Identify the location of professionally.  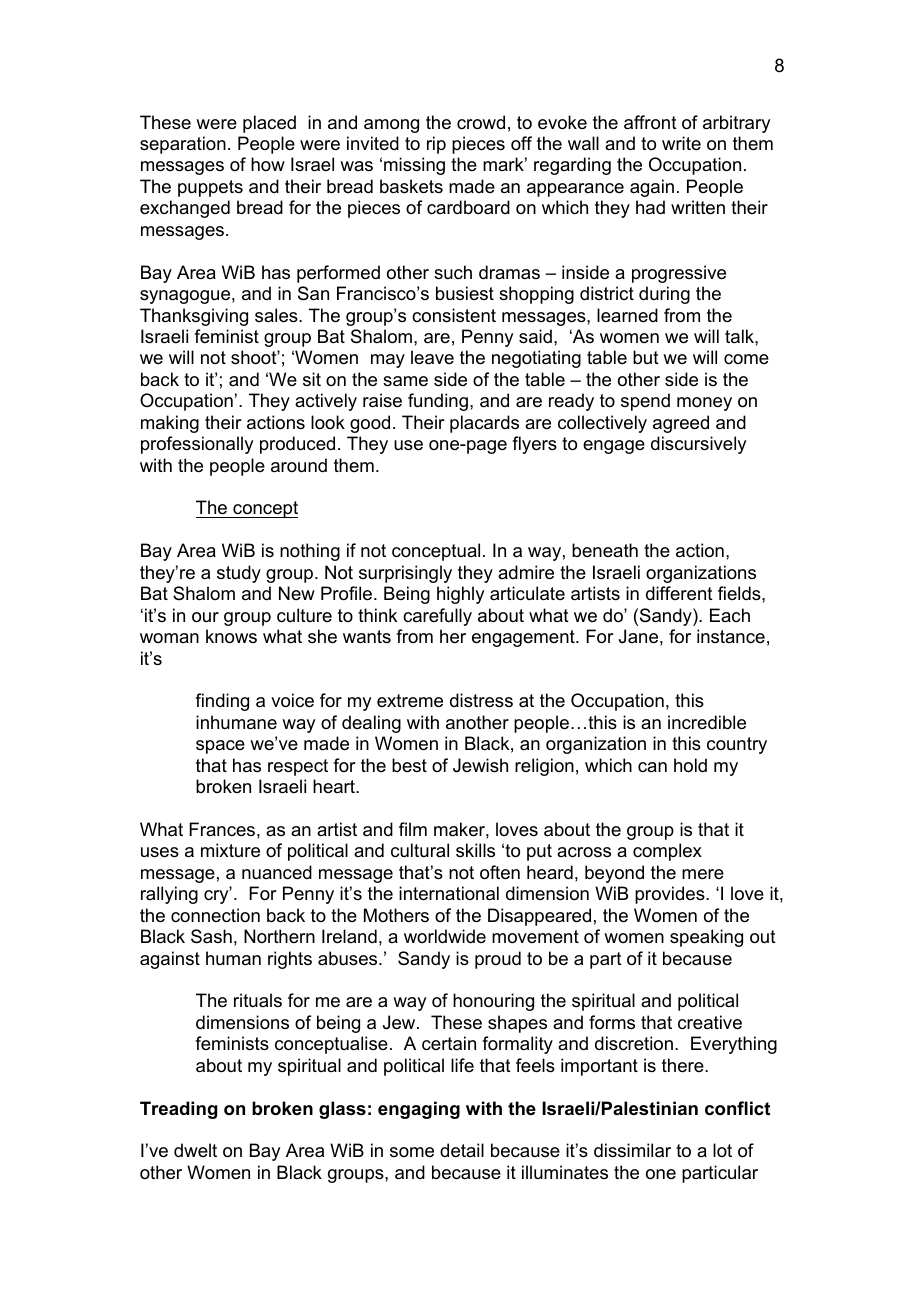
(197, 445).
